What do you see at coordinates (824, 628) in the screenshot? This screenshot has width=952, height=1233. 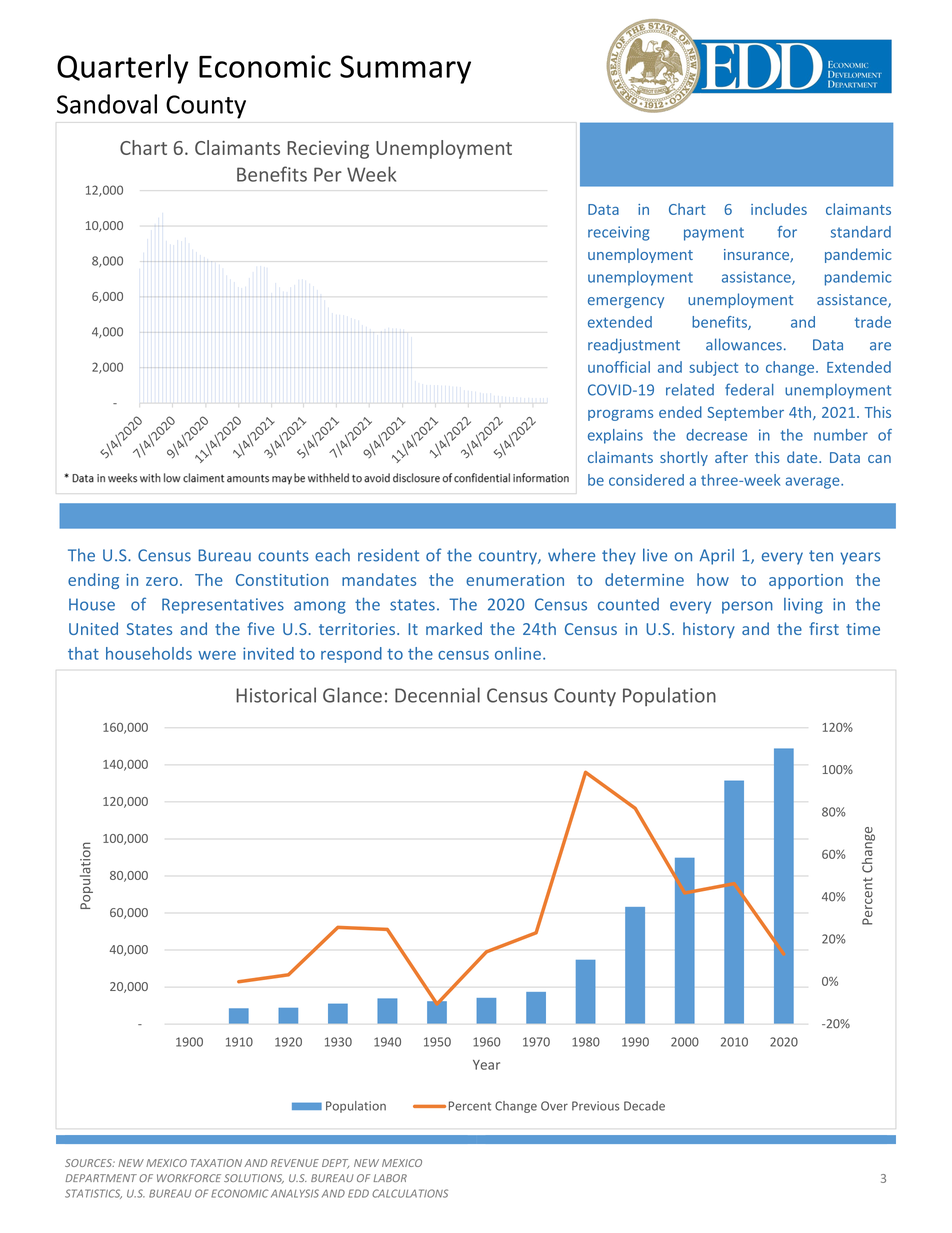 I see `first` at bounding box center [824, 628].
